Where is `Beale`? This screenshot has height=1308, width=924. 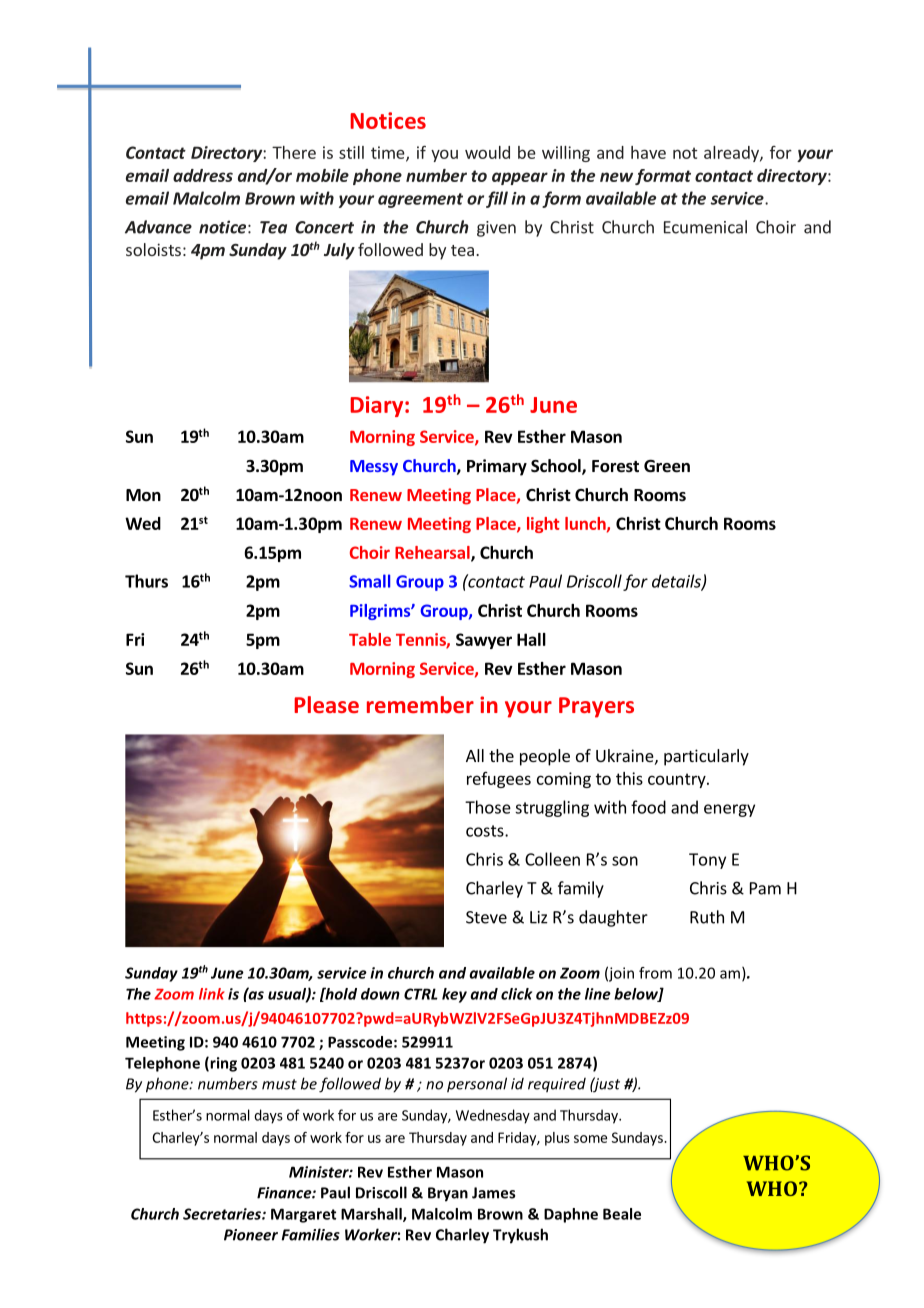
Beale is located at coordinates (622, 1214).
